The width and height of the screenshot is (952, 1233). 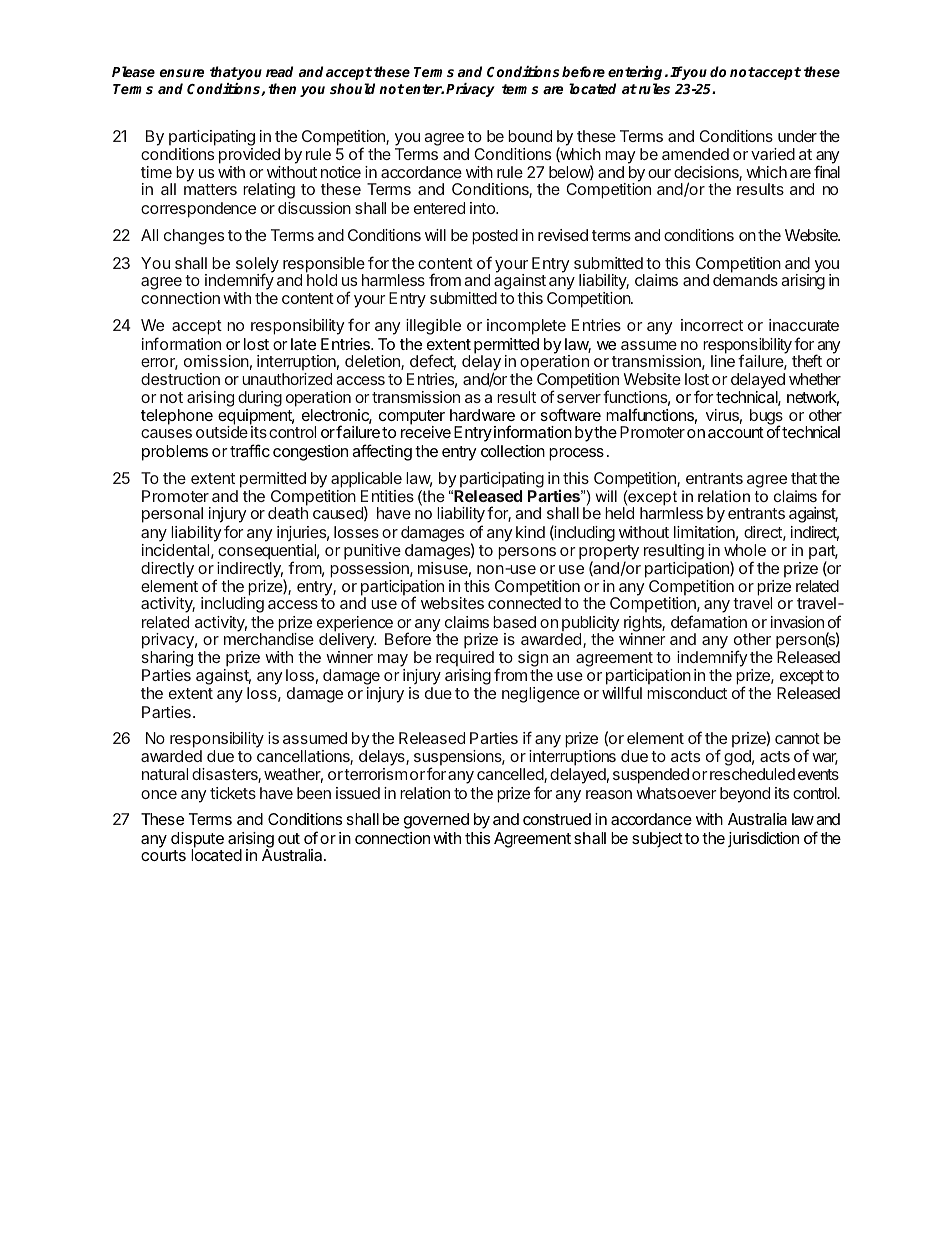 I want to click on line, so click(x=723, y=361).
